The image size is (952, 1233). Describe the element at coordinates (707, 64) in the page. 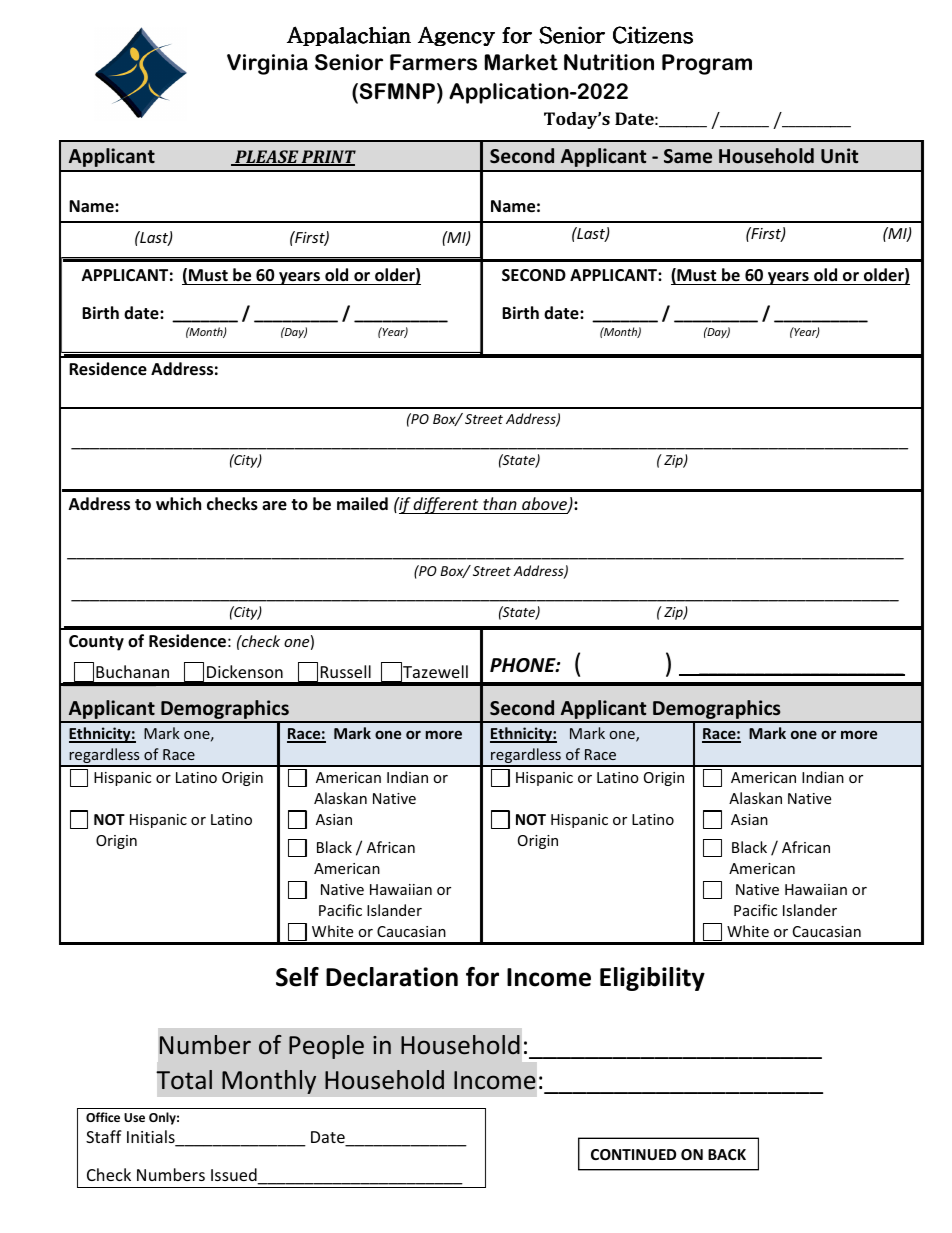

I see `Program` at that location.
